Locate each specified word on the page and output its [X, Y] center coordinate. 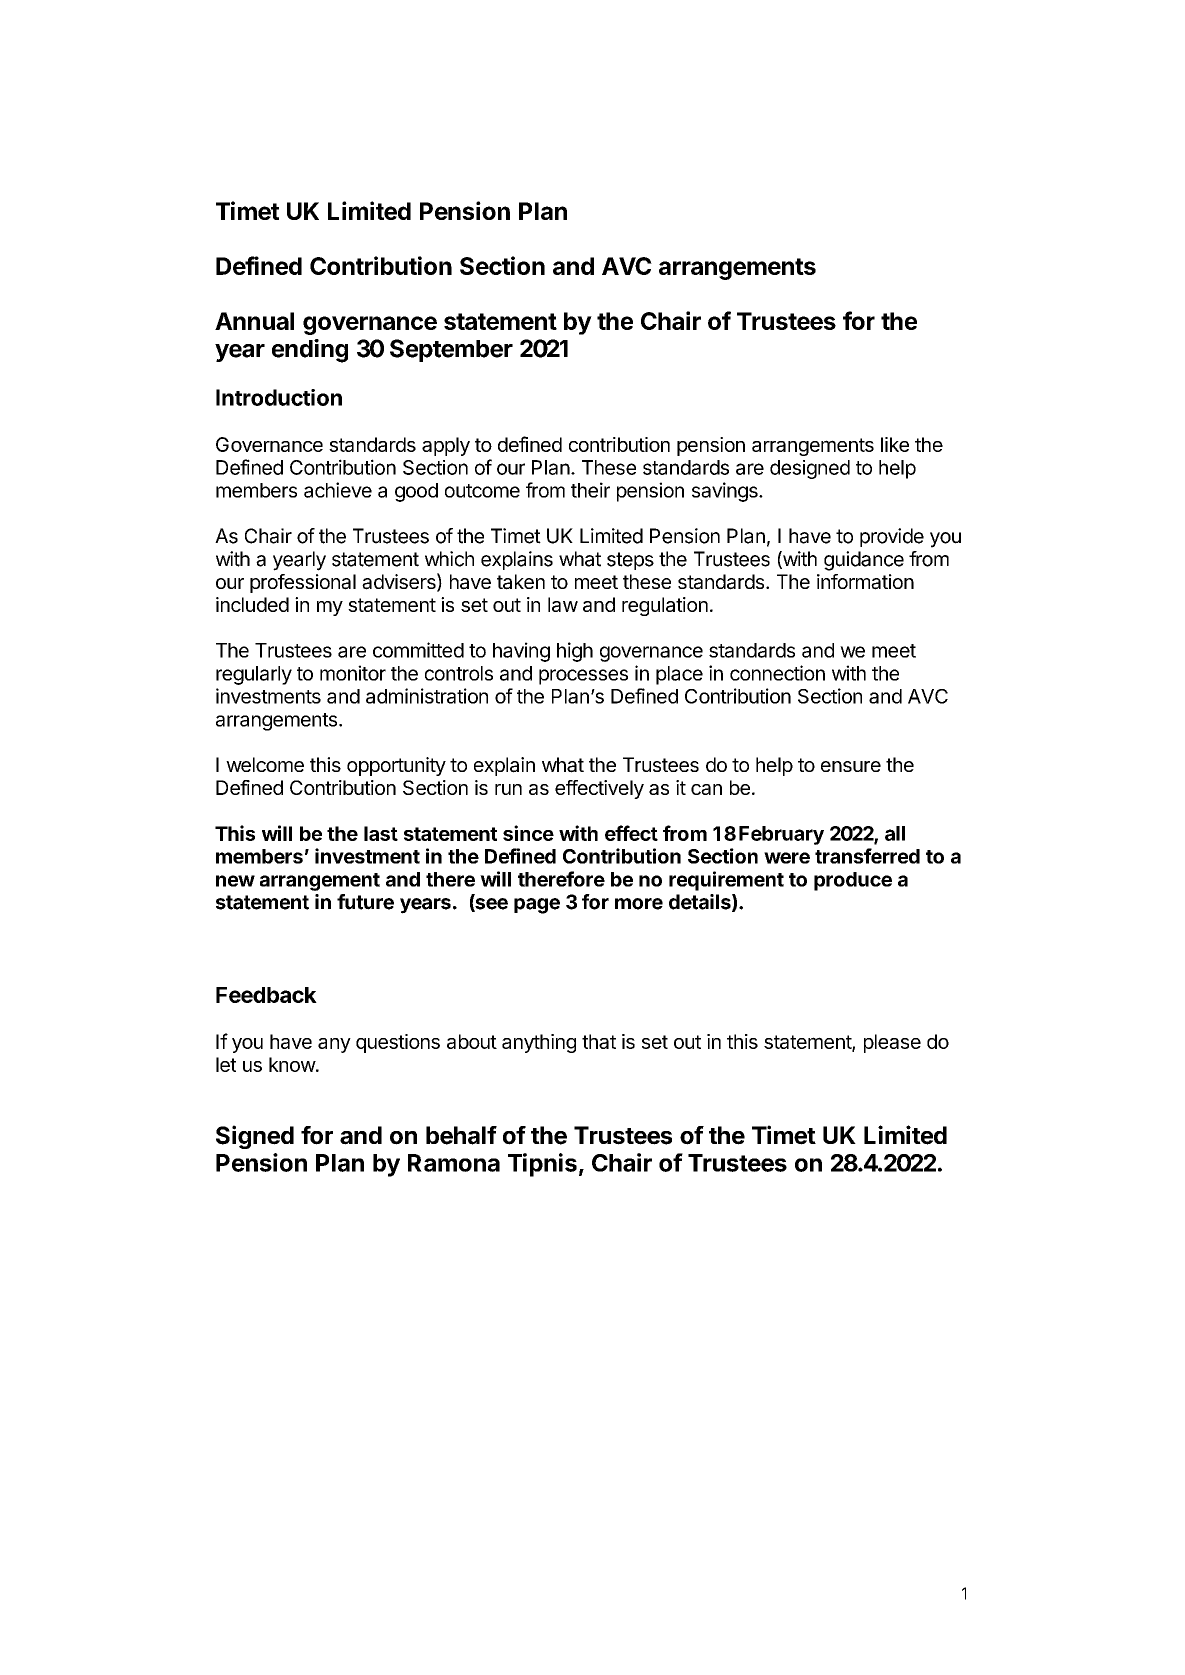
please [892, 1043]
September [451, 350]
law [563, 604]
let [226, 1064]
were [787, 858]
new [235, 881]
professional [303, 583]
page [537, 906]
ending [310, 351]
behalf [461, 1135]
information [865, 582]
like [895, 444]
